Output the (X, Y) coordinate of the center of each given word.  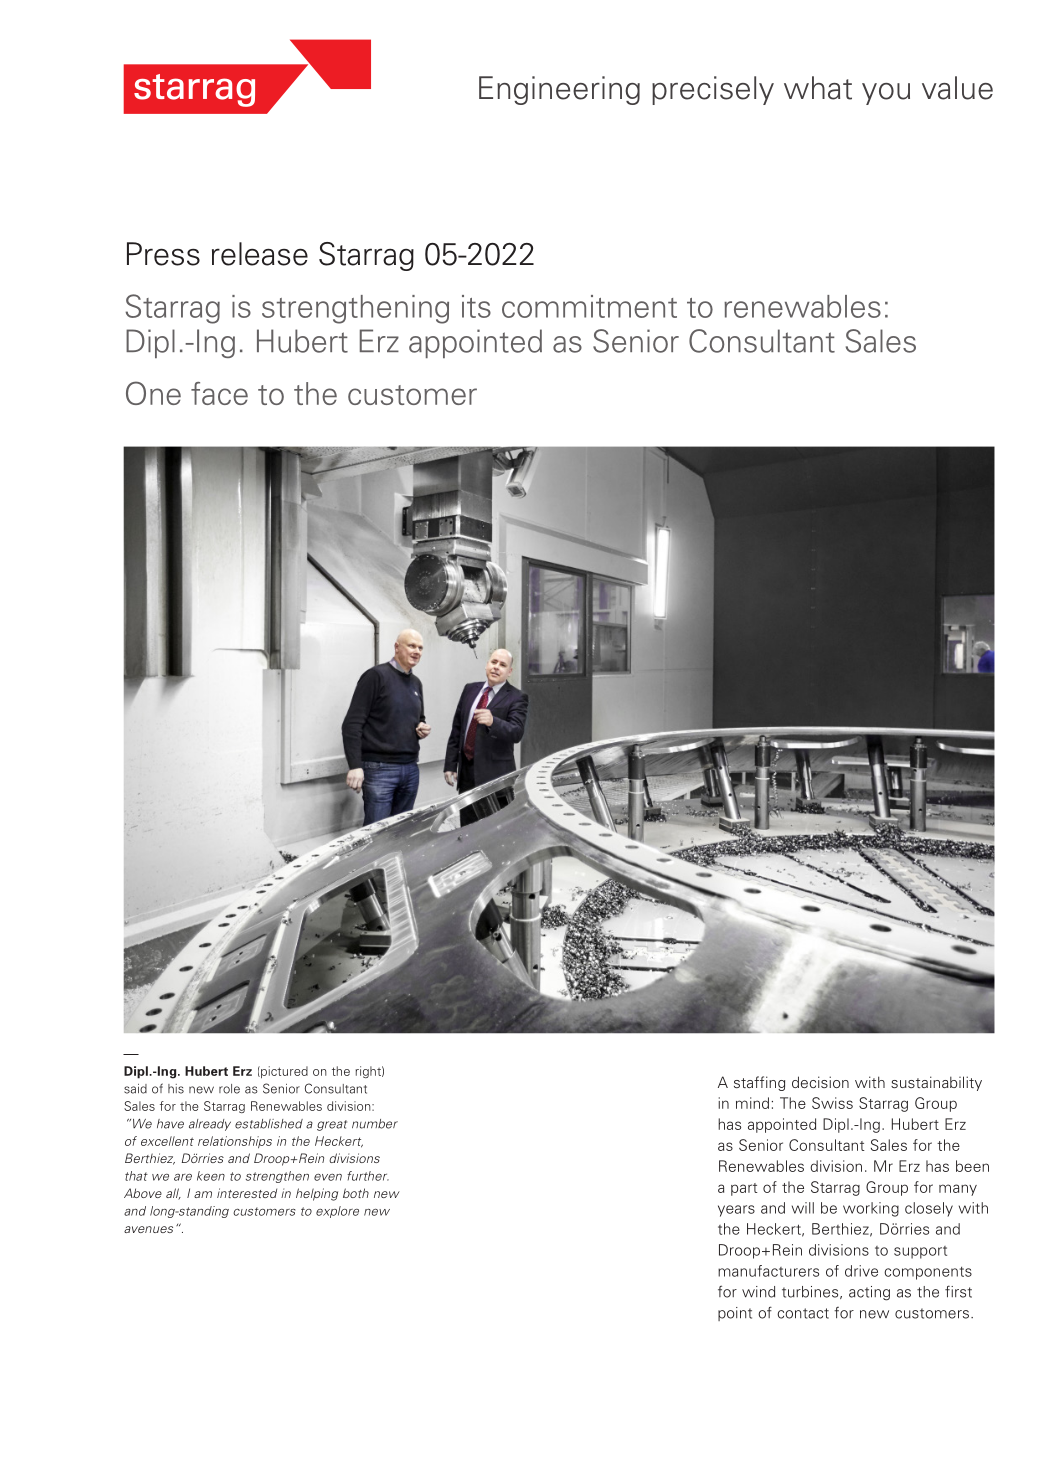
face (219, 393)
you (886, 94)
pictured (283, 1072)
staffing (759, 1083)
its (476, 306)
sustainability (936, 1083)
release (260, 254)
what (818, 88)
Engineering (559, 90)
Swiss (832, 1103)
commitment (589, 306)
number (375, 1124)
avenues (148, 1229)
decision (820, 1082)
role (229, 1089)
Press (163, 254)
